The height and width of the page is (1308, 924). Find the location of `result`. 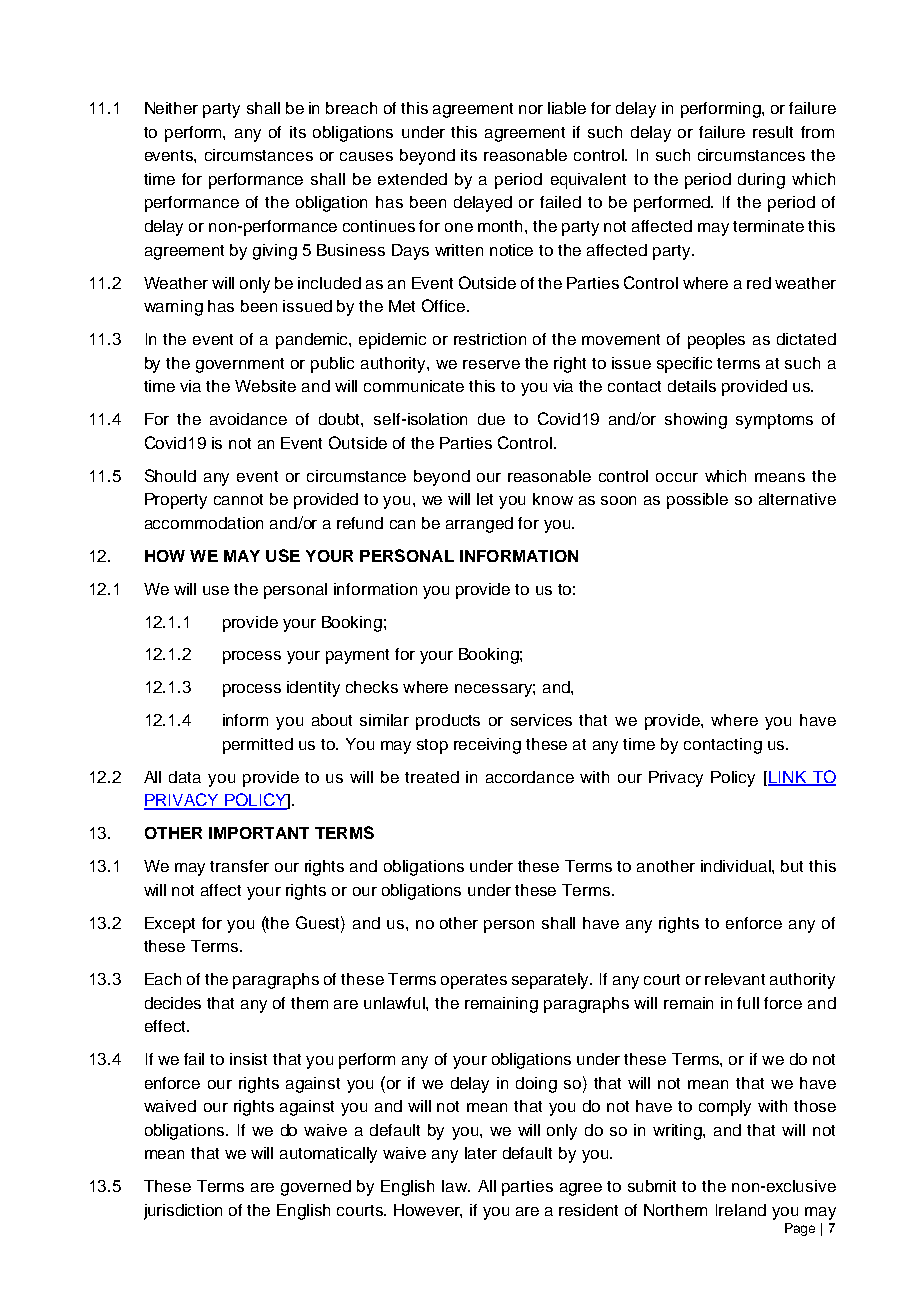

result is located at coordinates (773, 132).
